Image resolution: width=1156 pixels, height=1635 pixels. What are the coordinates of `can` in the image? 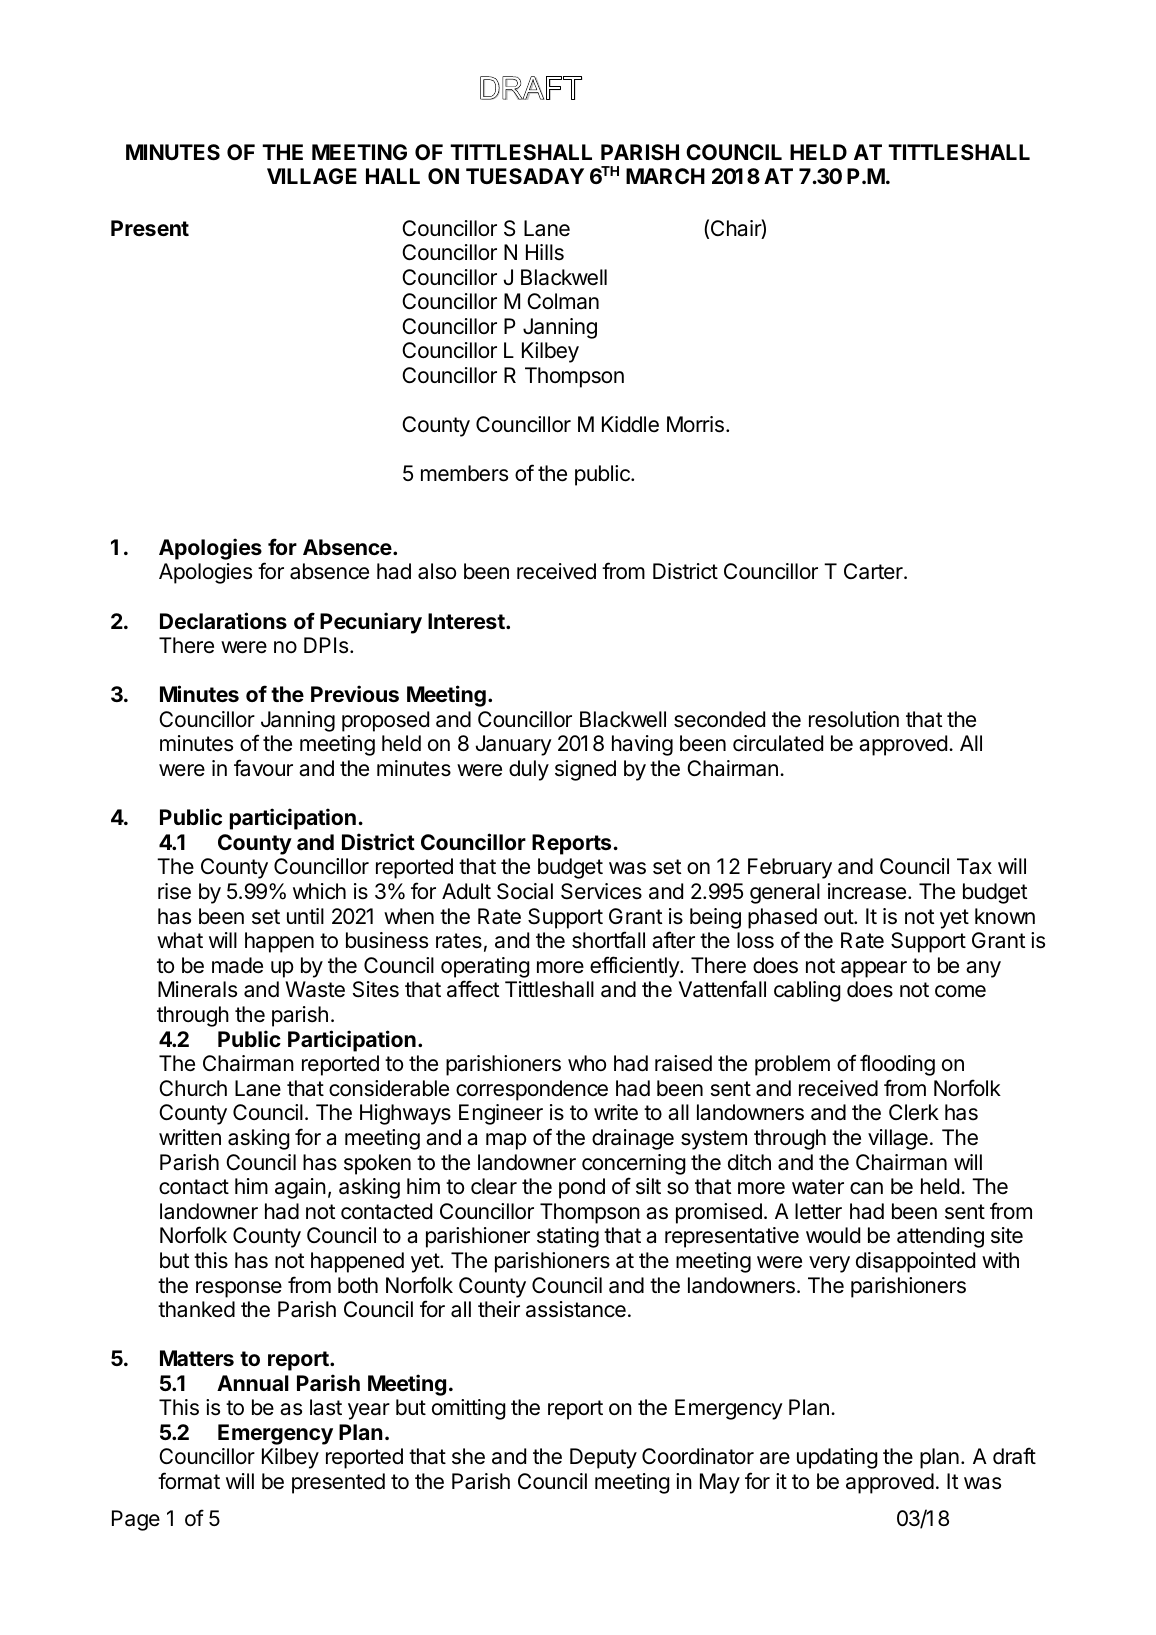 It's located at (866, 1188).
